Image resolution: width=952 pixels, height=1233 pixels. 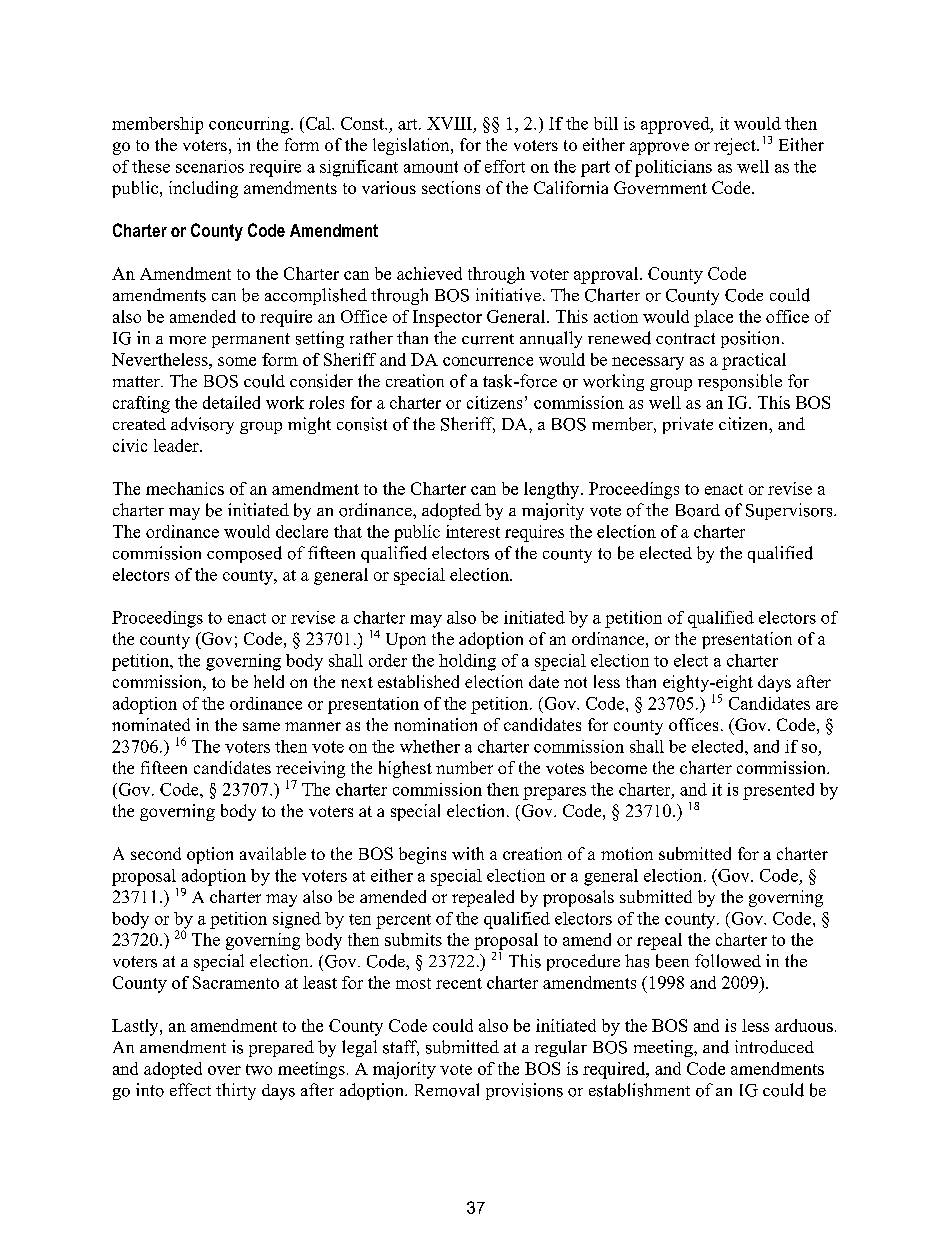 What do you see at coordinates (740, 382) in the page?
I see `responsible` at bounding box center [740, 382].
